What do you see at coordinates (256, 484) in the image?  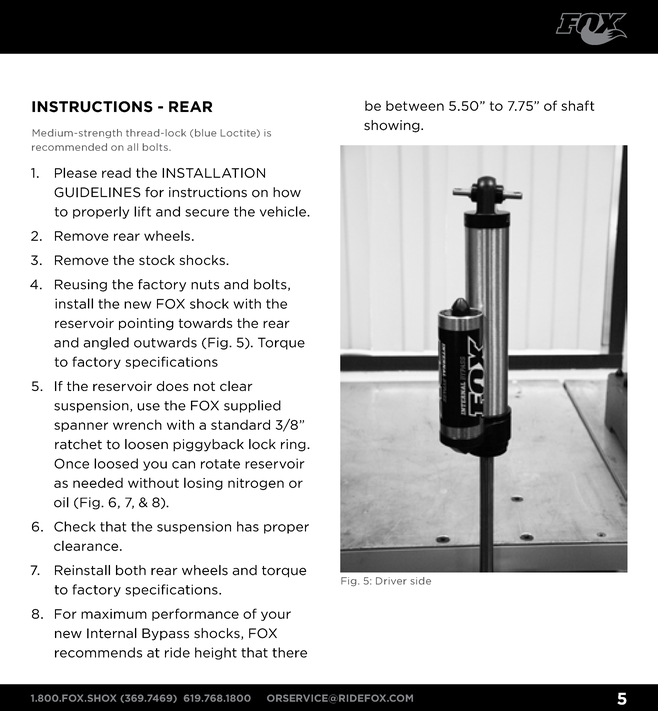 I see `nitrogen` at bounding box center [256, 484].
